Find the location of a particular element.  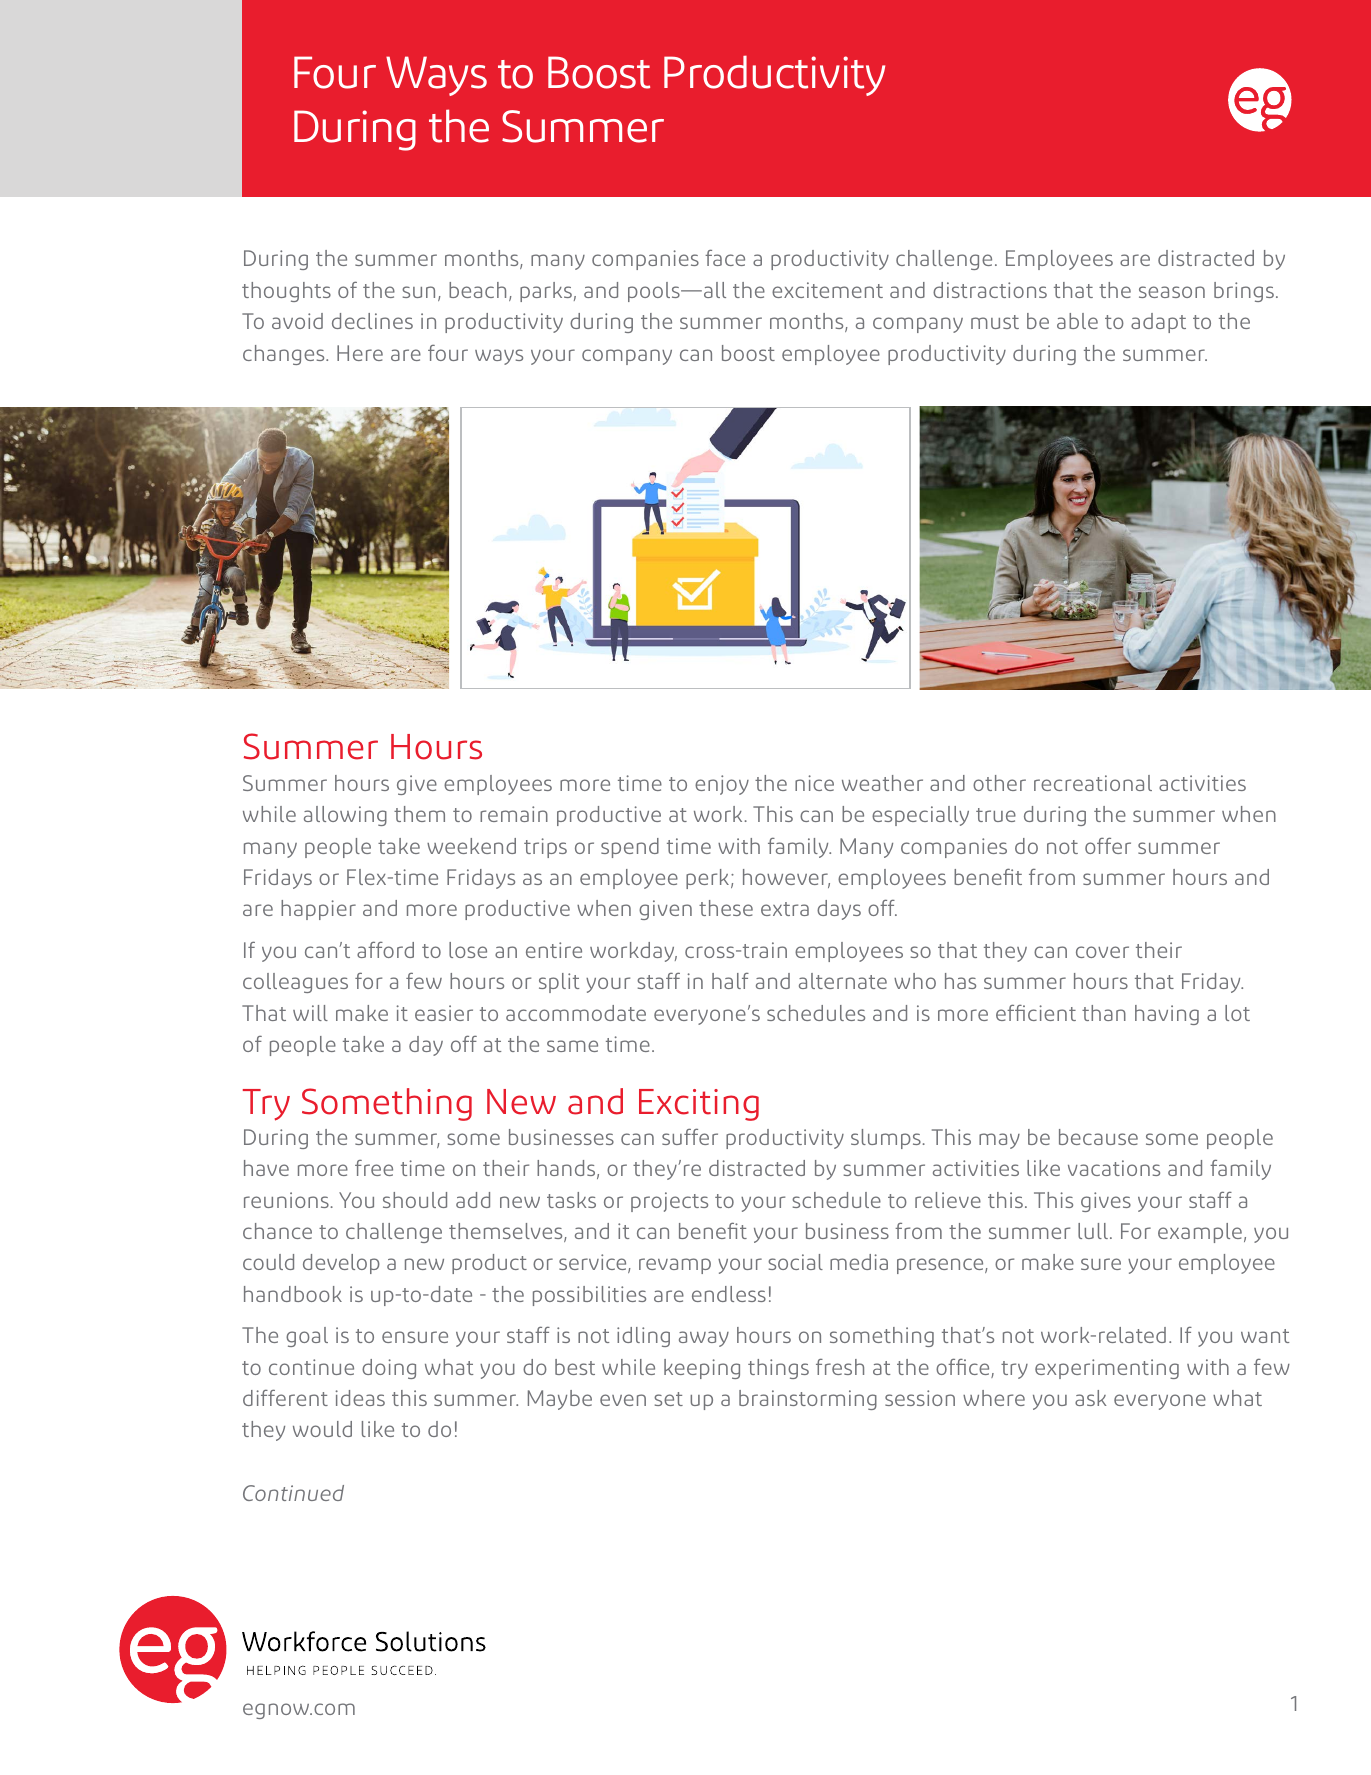

sun is located at coordinates (418, 292).
